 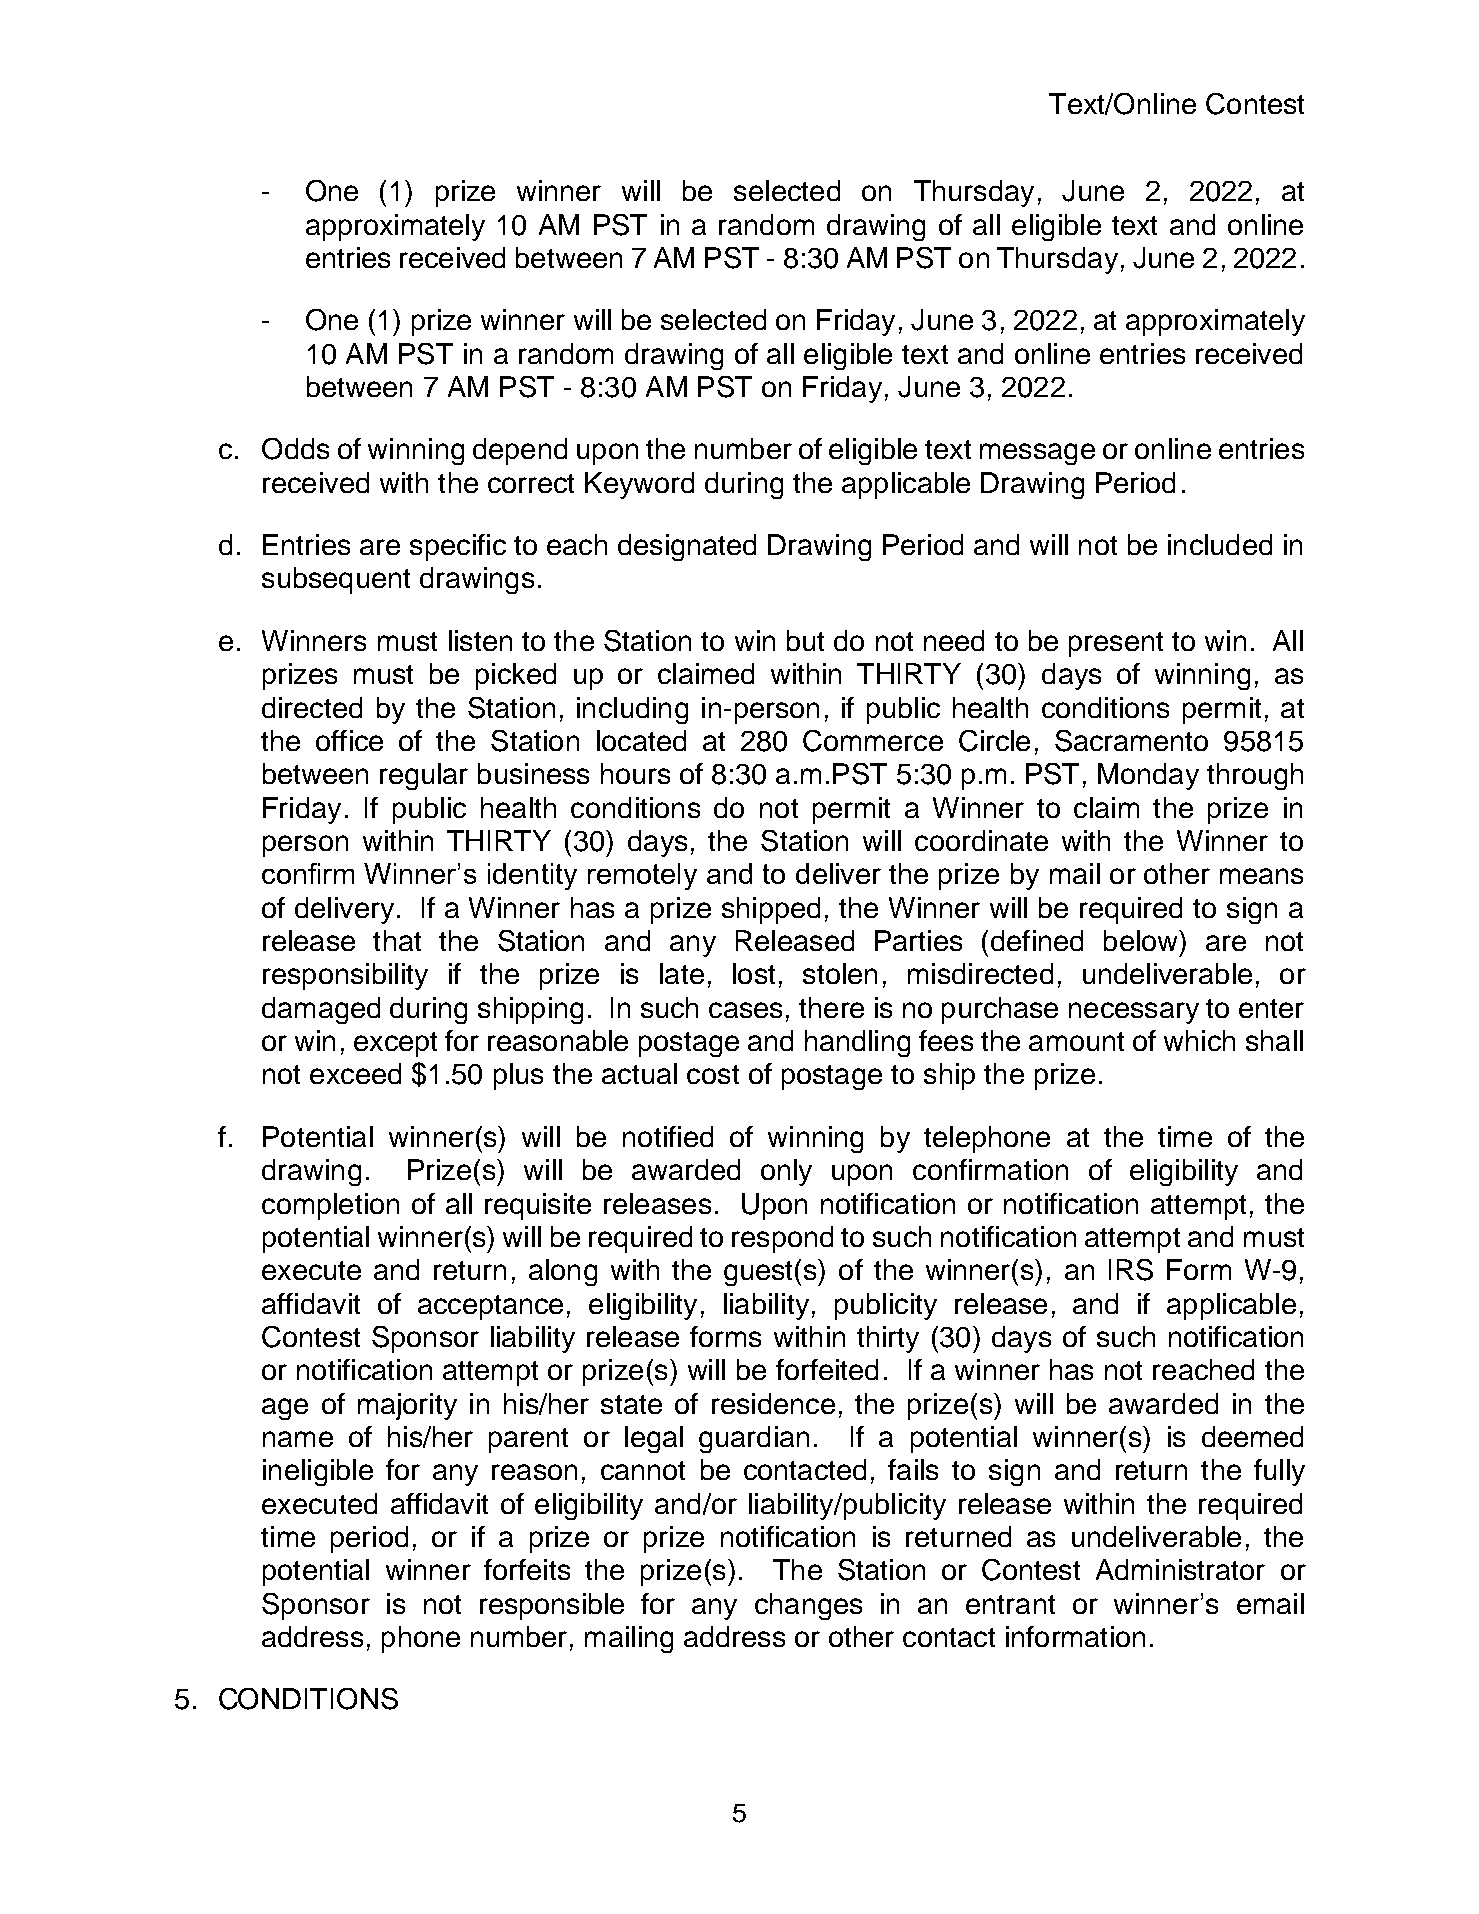 I want to click on remotely, so click(x=642, y=876).
